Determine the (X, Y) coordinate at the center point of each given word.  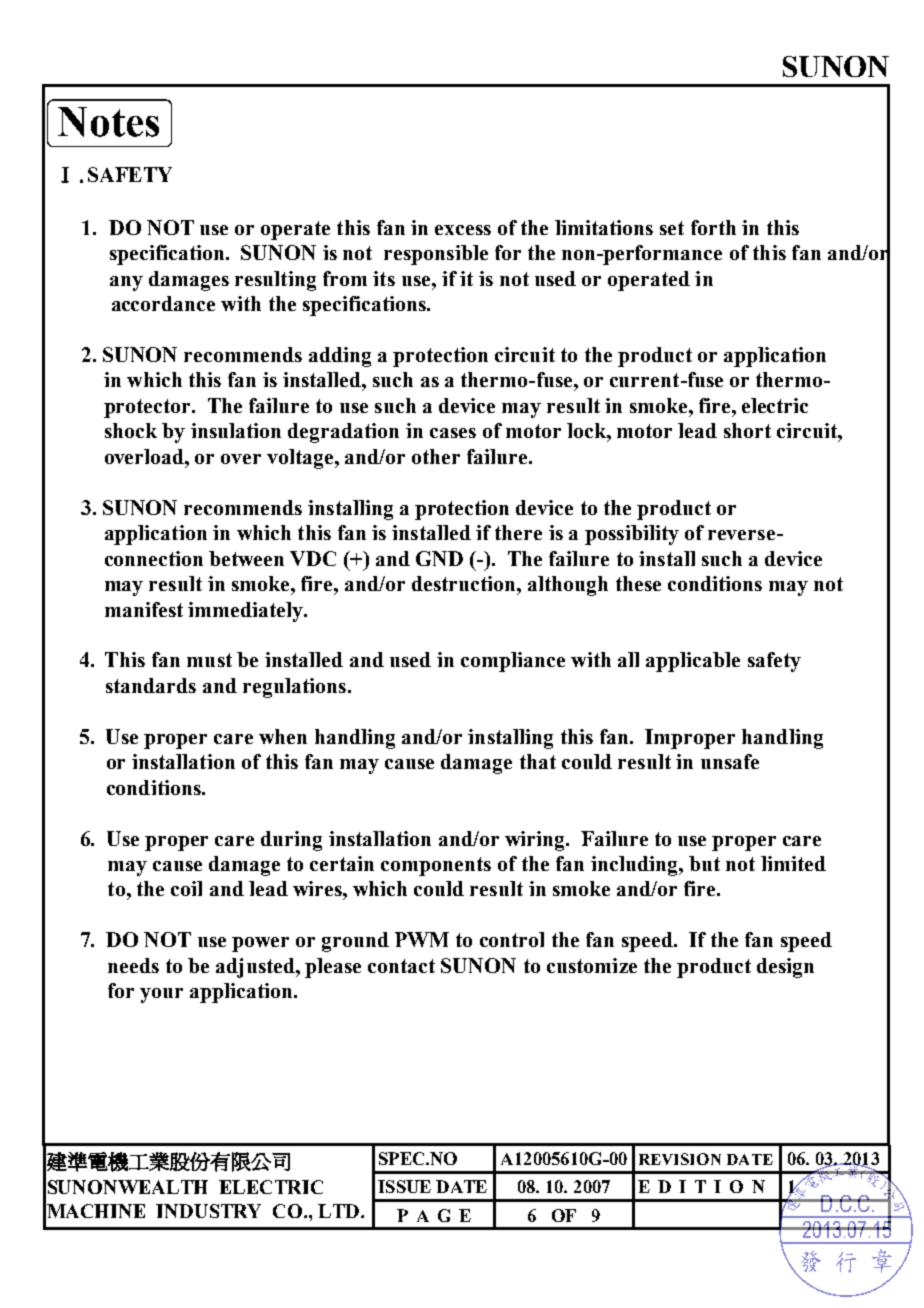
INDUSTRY (208, 1211)
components (436, 866)
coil (186, 888)
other (436, 456)
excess (463, 230)
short (747, 430)
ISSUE (404, 1186)
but (704, 863)
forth (713, 227)
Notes (108, 122)
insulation (236, 430)
